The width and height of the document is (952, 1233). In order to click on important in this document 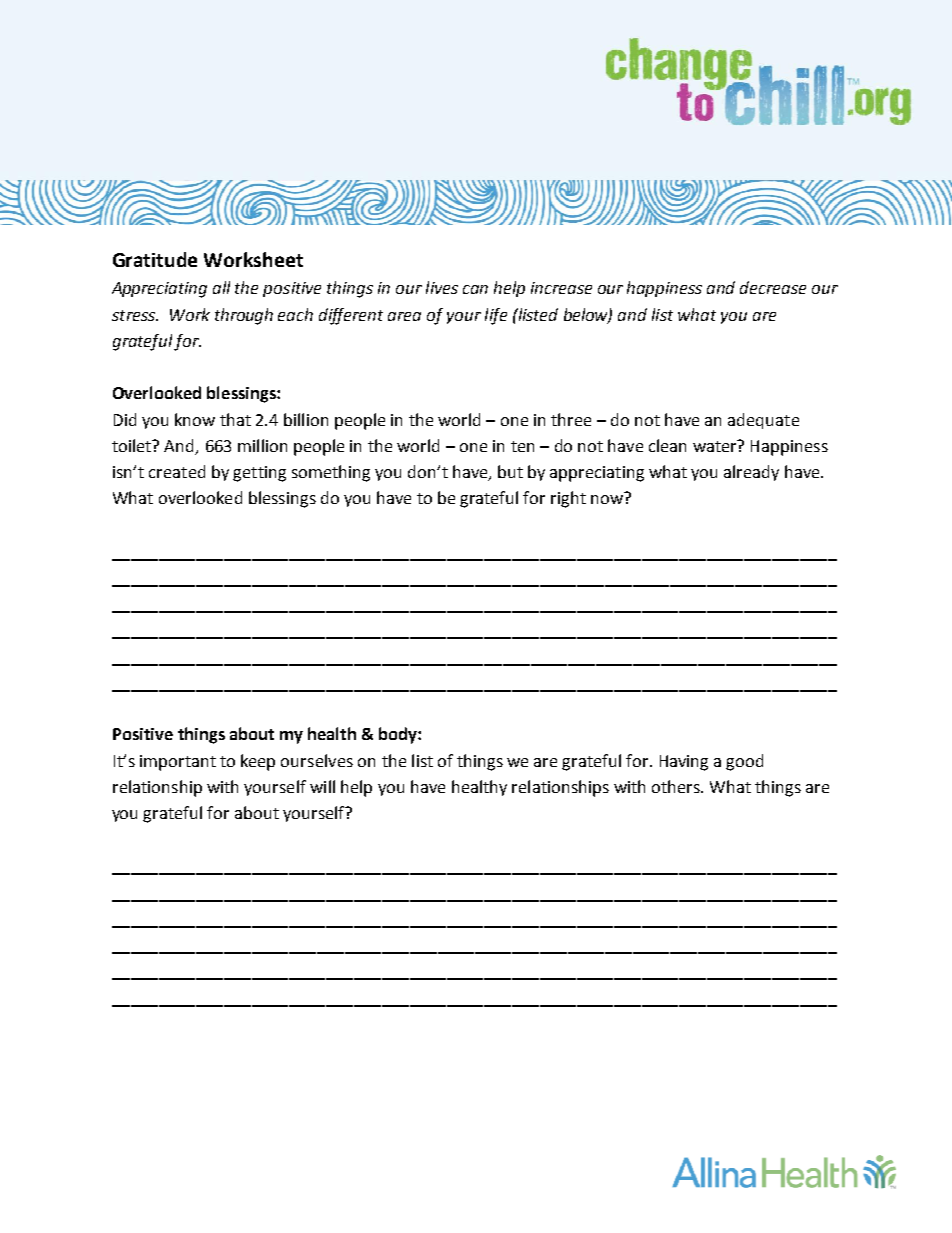, I will do `click(178, 763)`.
